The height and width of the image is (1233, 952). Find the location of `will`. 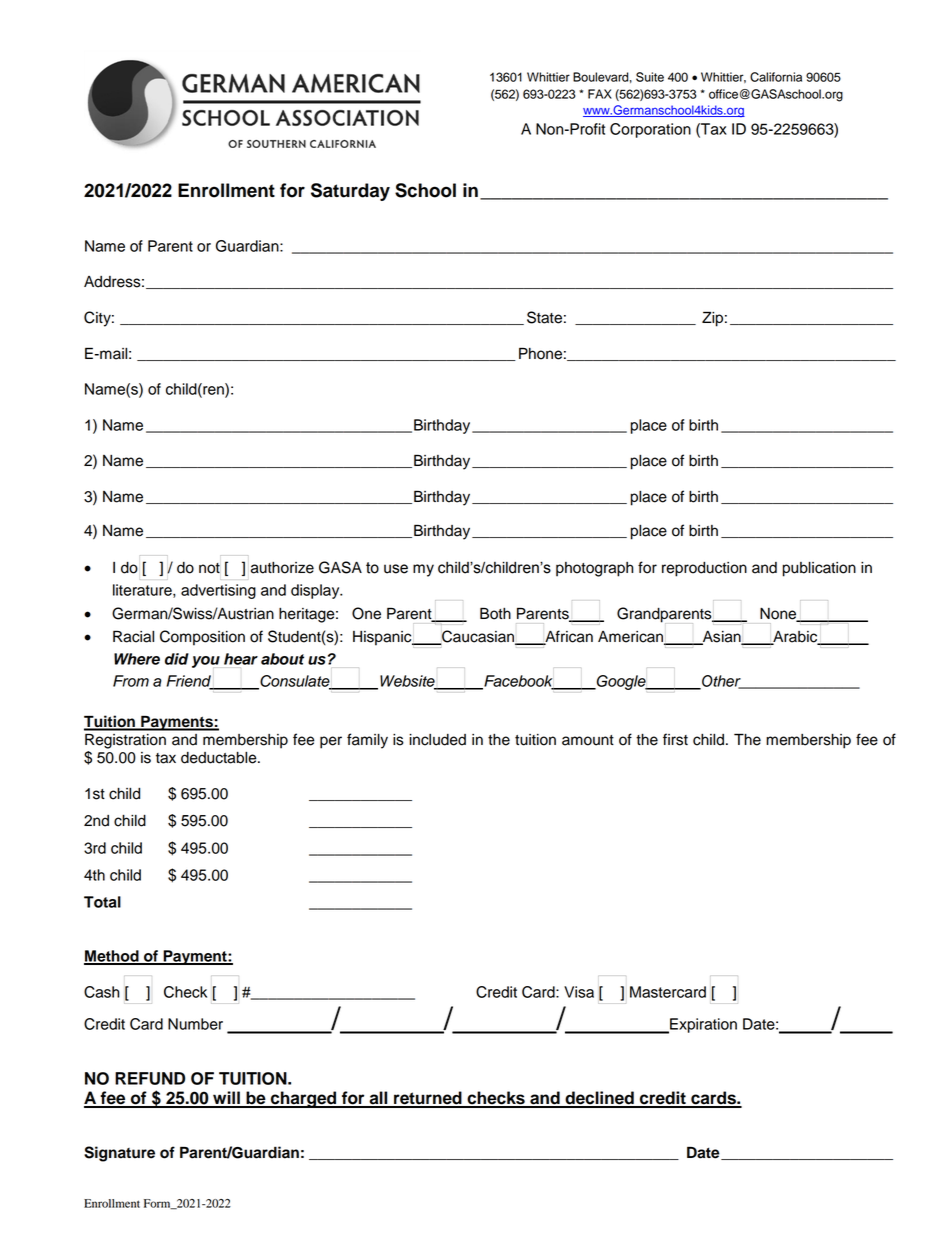

will is located at coordinates (226, 1099).
